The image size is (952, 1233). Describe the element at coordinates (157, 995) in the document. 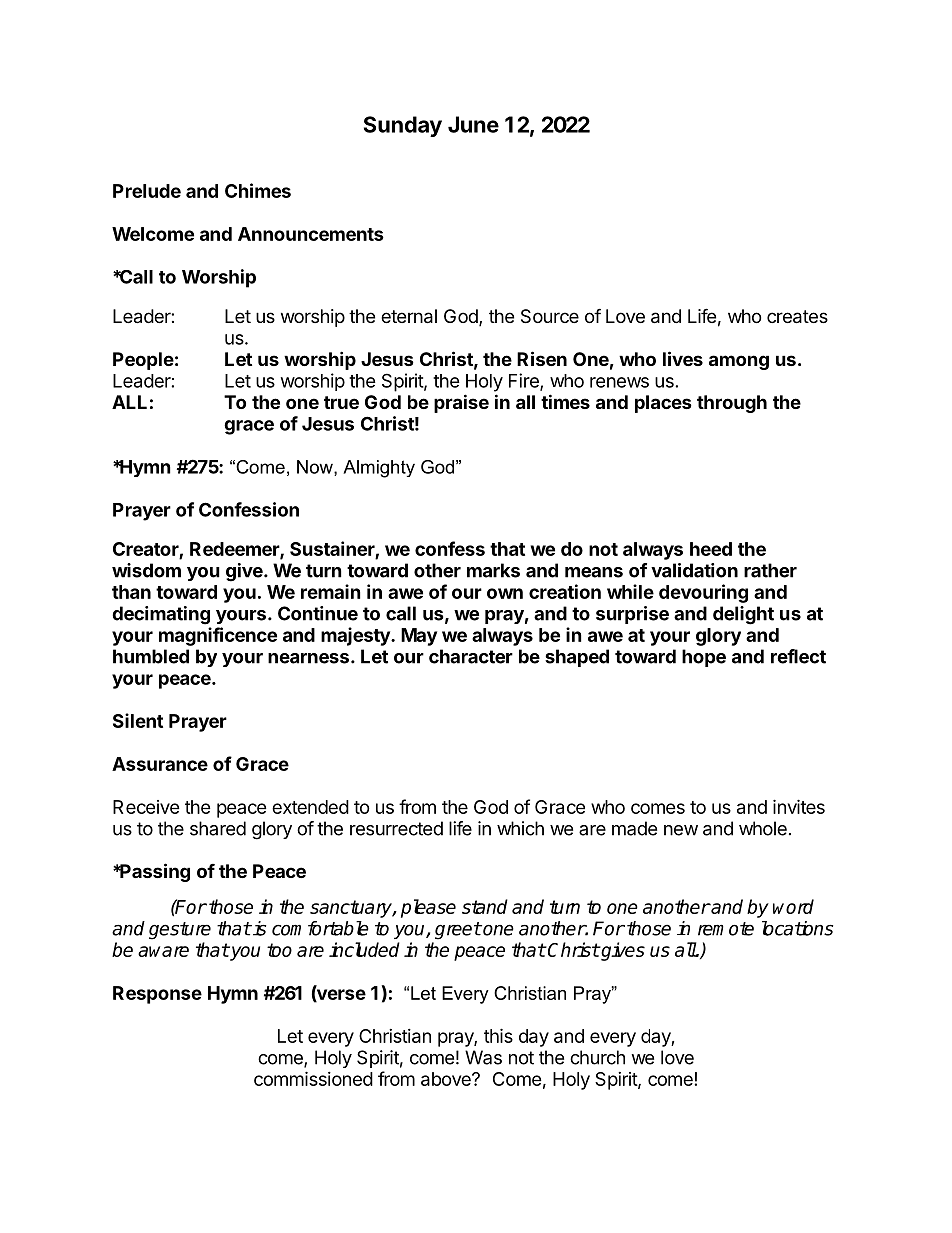

I see `Response` at that location.
